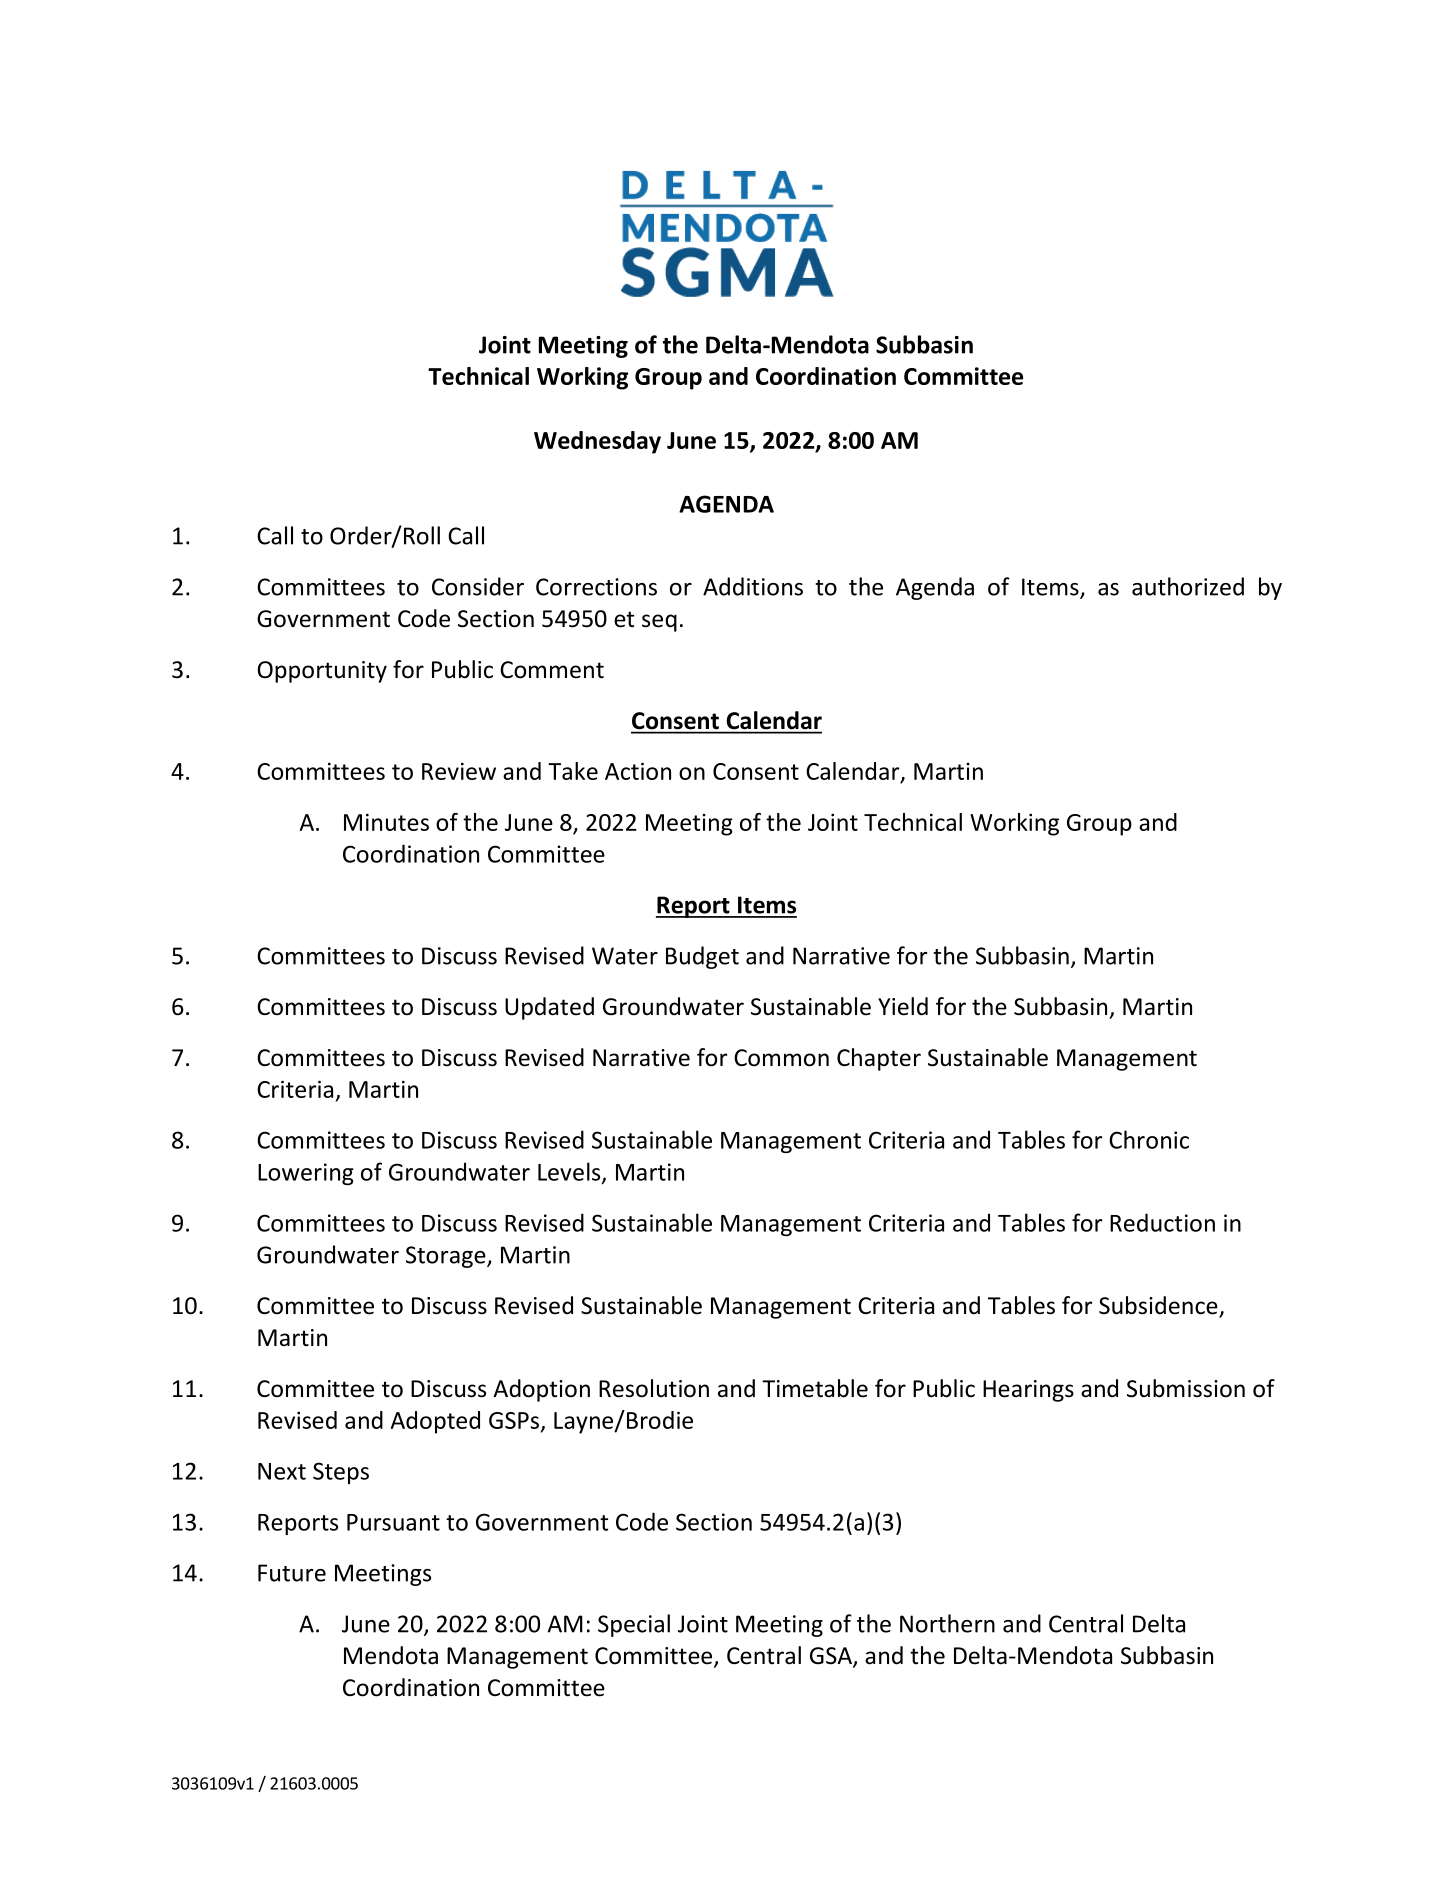 This image has width=1453, height=1880. I want to click on authorized, so click(1188, 586).
